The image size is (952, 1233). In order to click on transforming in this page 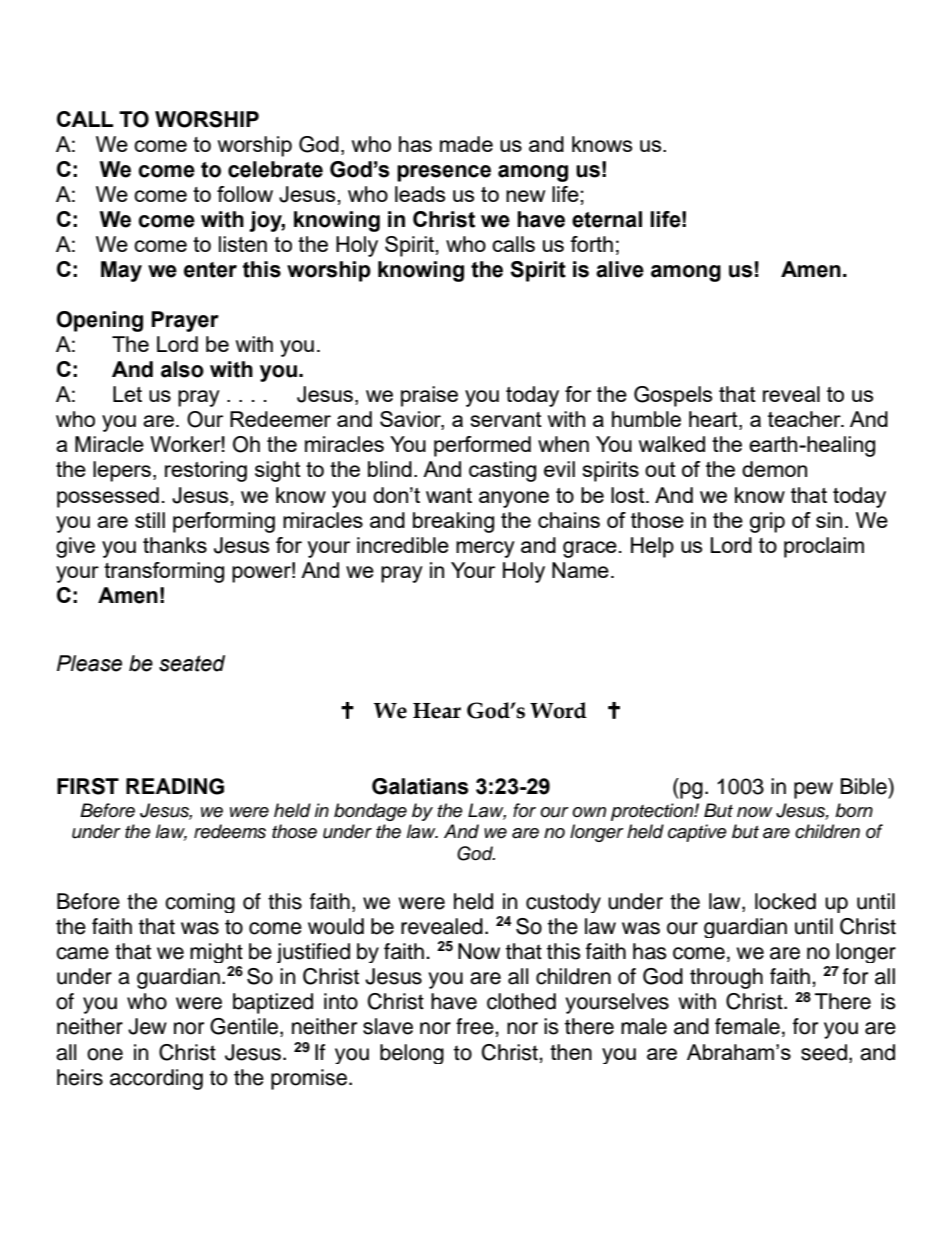, I will do `click(164, 572)`.
